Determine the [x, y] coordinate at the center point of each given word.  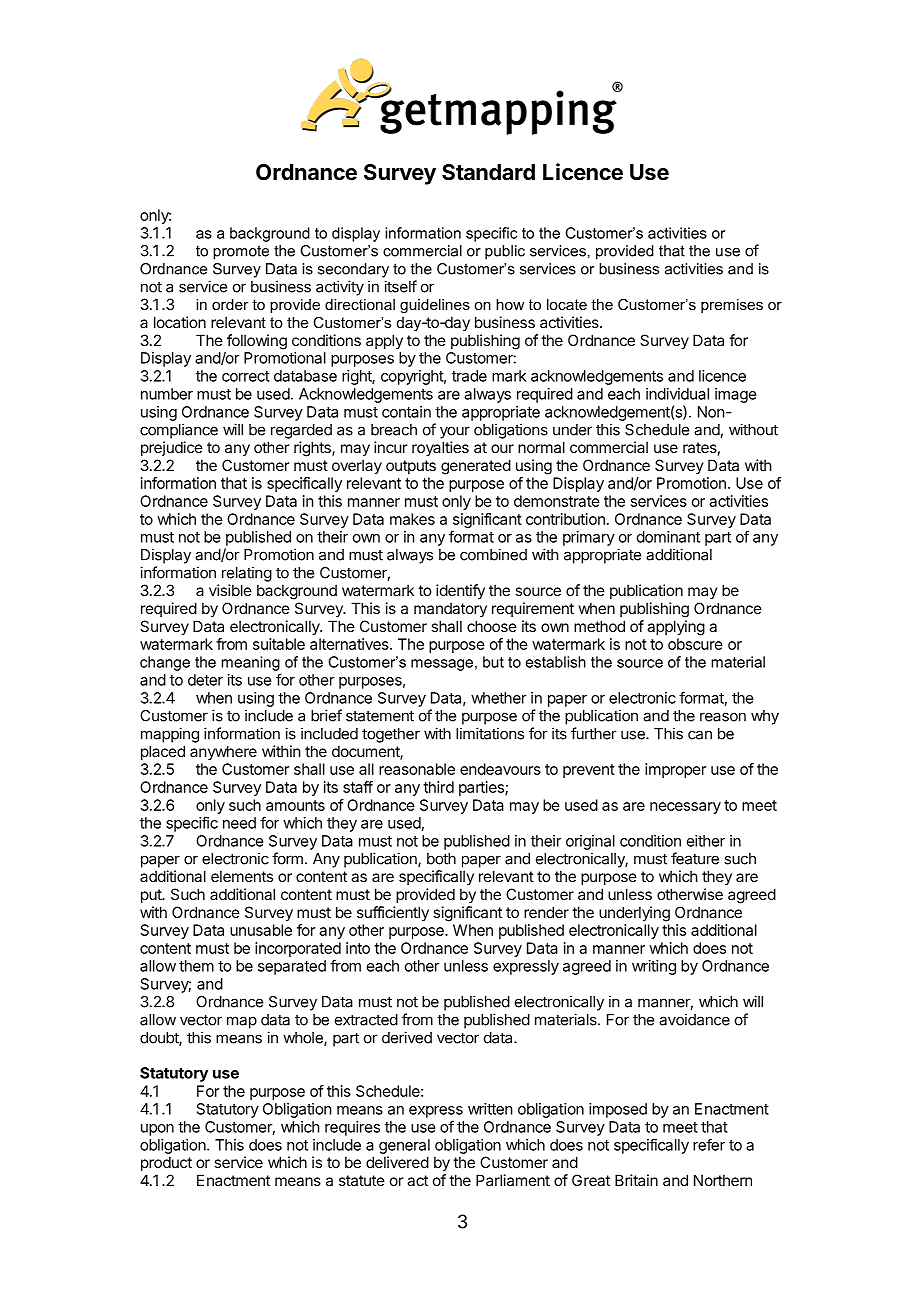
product [166, 1163]
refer [709, 1144]
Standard [488, 172]
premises [732, 306]
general [404, 1146]
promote [241, 252]
